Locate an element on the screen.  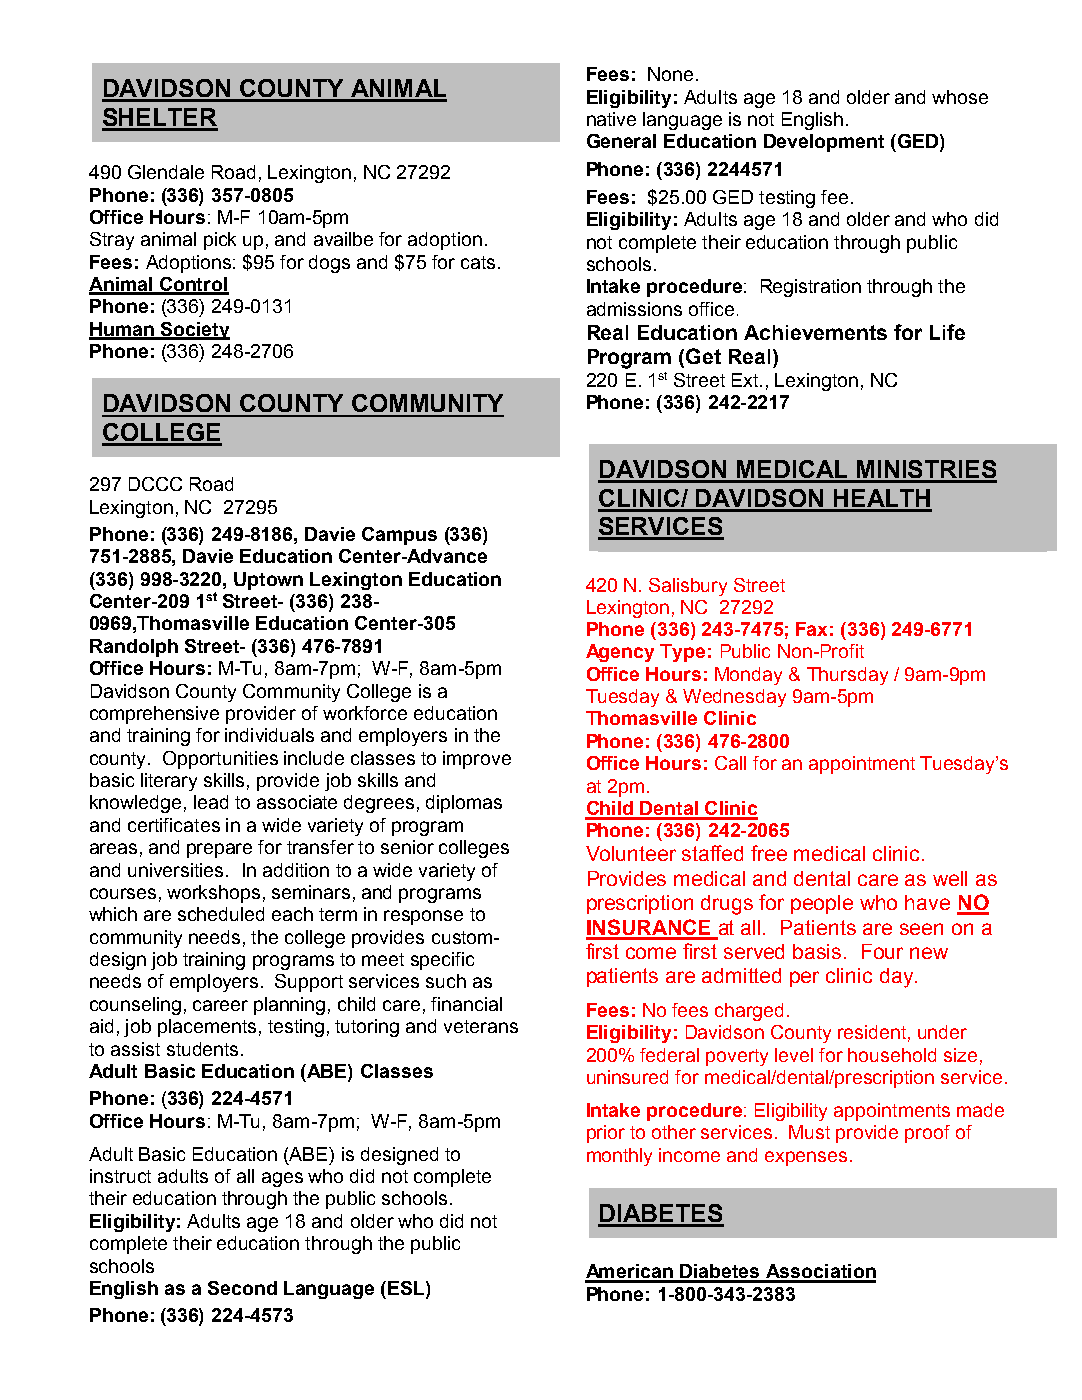
placements is located at coordinates (207, 1028).
